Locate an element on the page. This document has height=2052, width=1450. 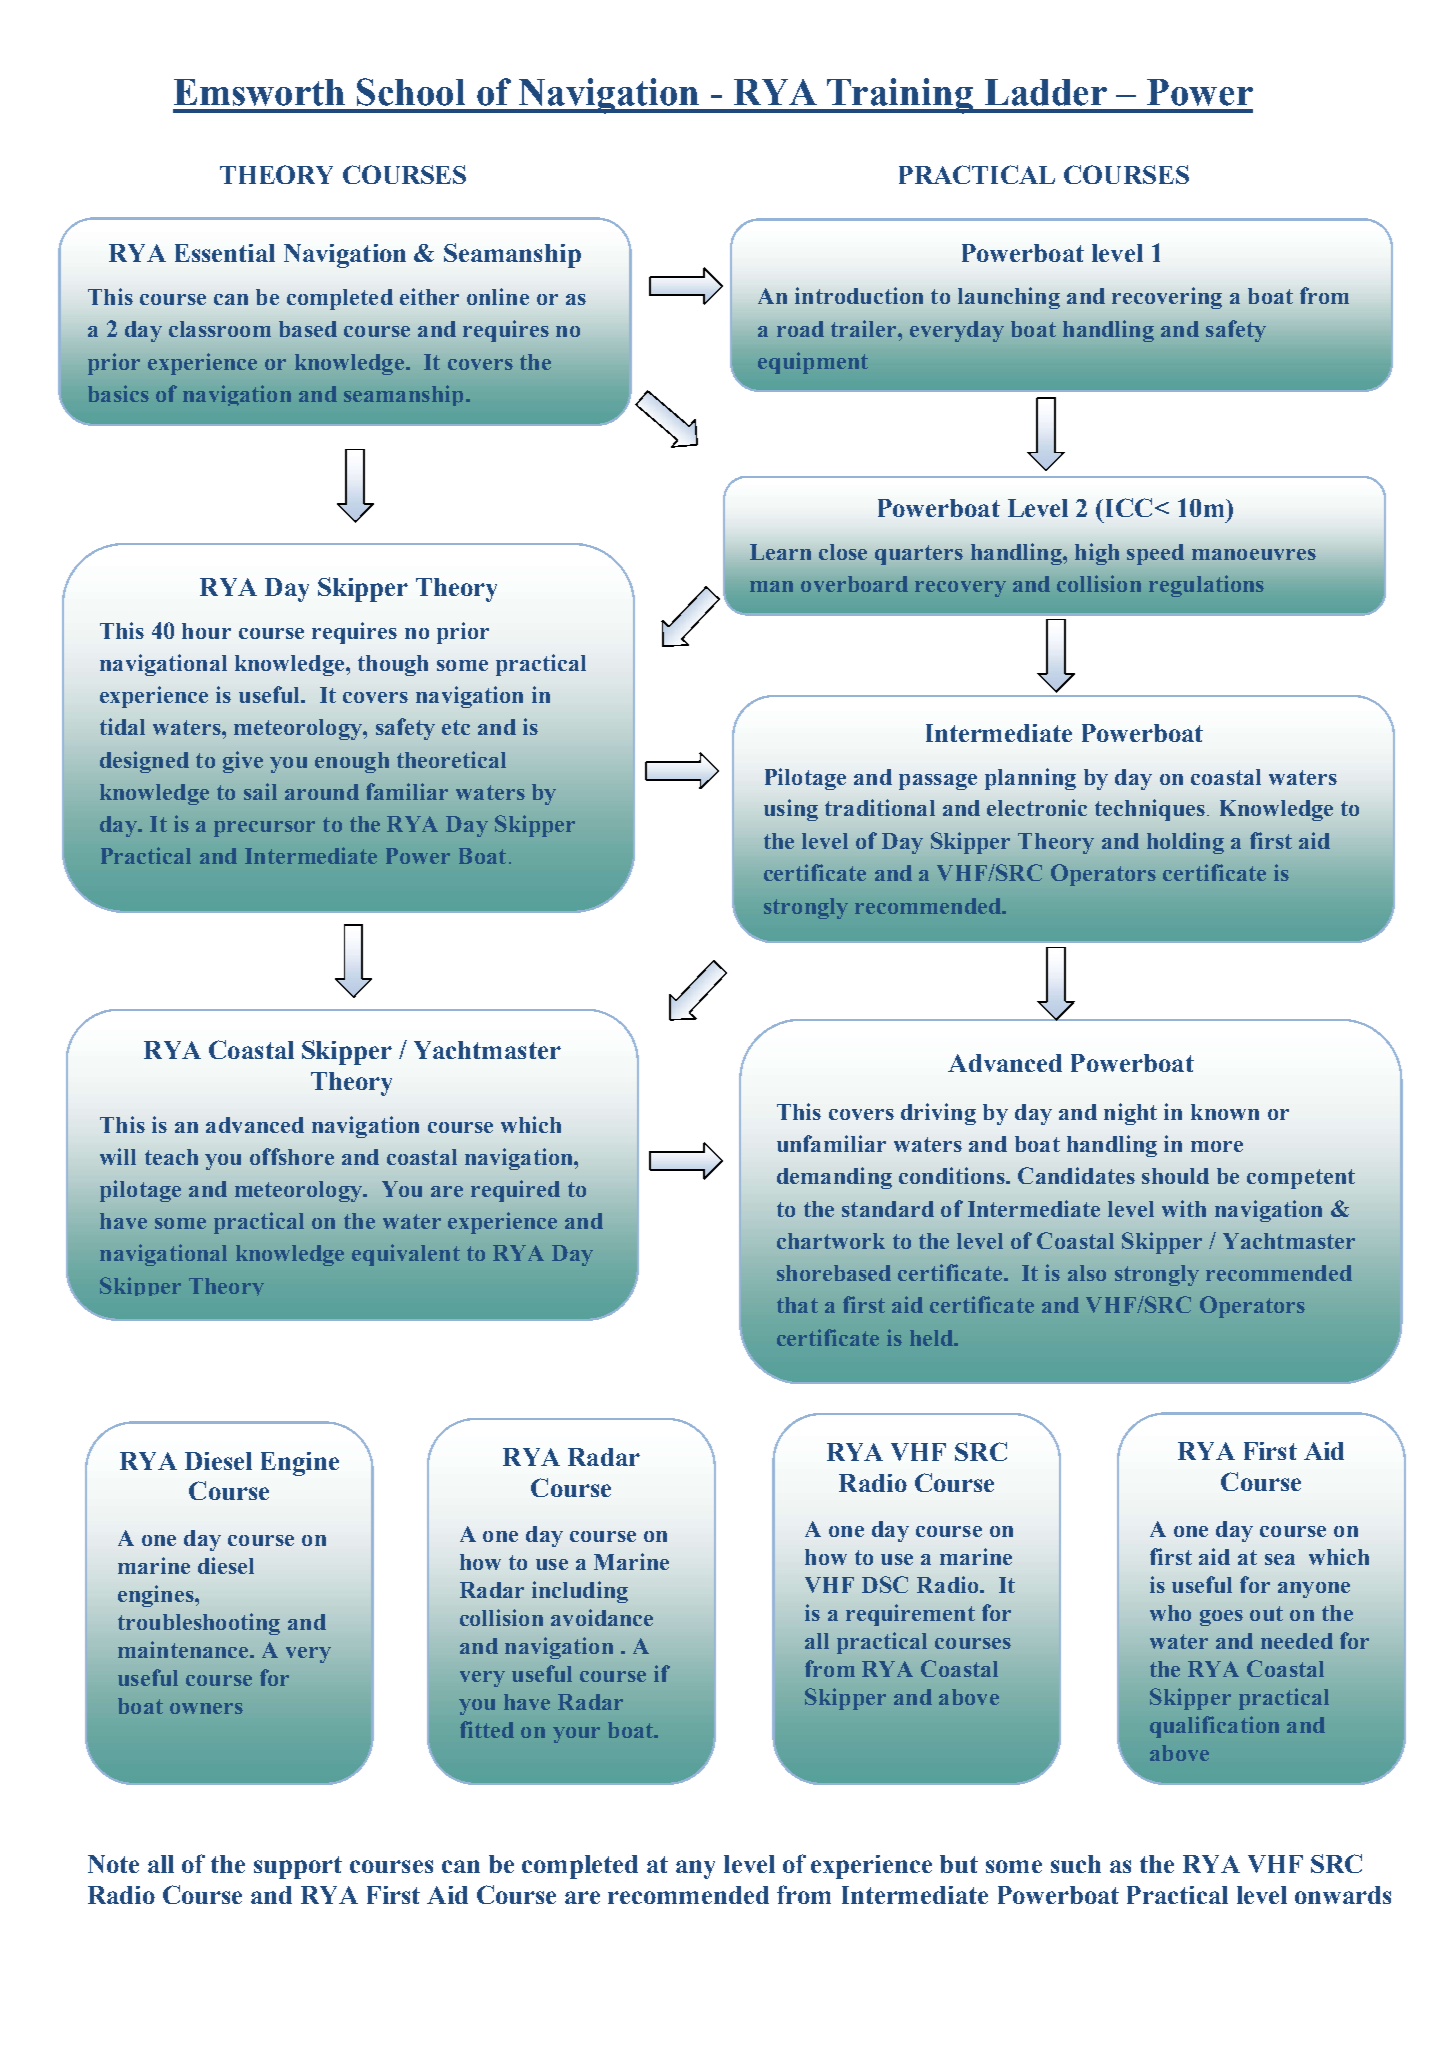
Ladder is located at coordinates (1046, 92).
